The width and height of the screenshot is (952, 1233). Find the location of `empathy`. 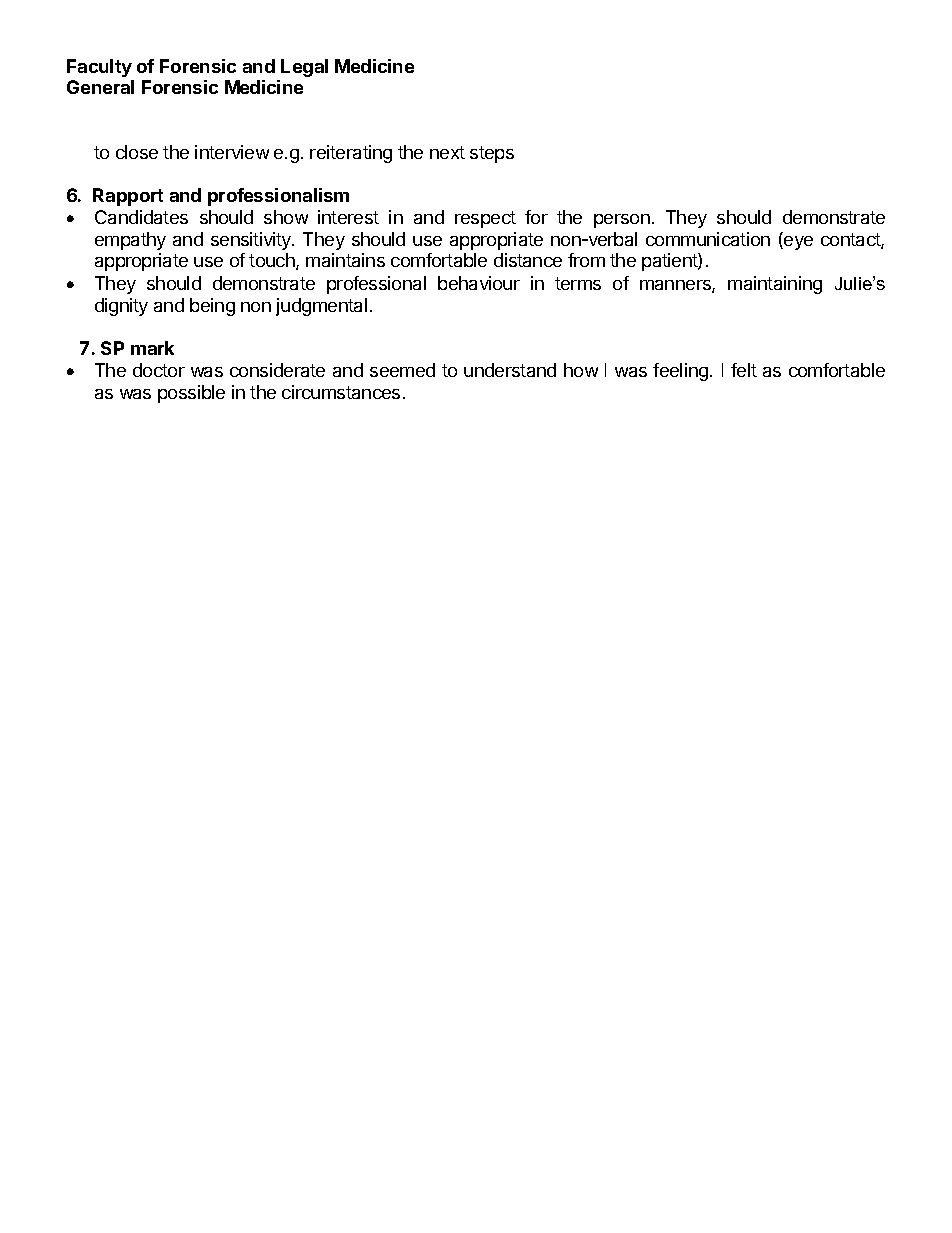

empathy is located at coordinates (130, 241).
